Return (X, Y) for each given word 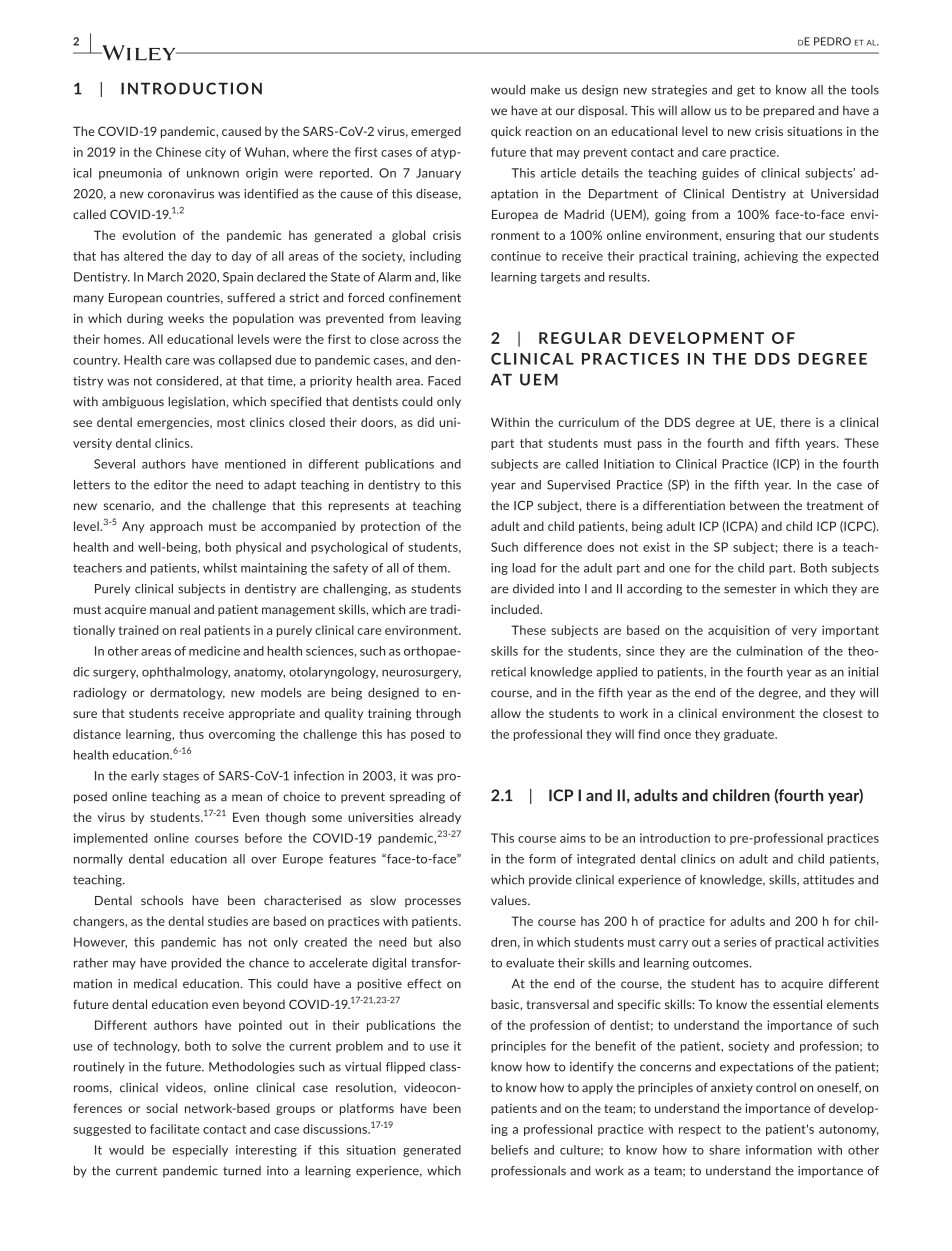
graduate (750, 735)
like (451, 277)
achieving (771, 257)
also (450, 942)
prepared (788, 111)
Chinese (178, 152)
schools (162, 900)
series (740, 942)
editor (171, 485)
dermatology (187, 694)
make (545, 90)
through (438, 714)
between (754, 505)
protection (390, 527)
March (165, 277)
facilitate (174, 1129)
